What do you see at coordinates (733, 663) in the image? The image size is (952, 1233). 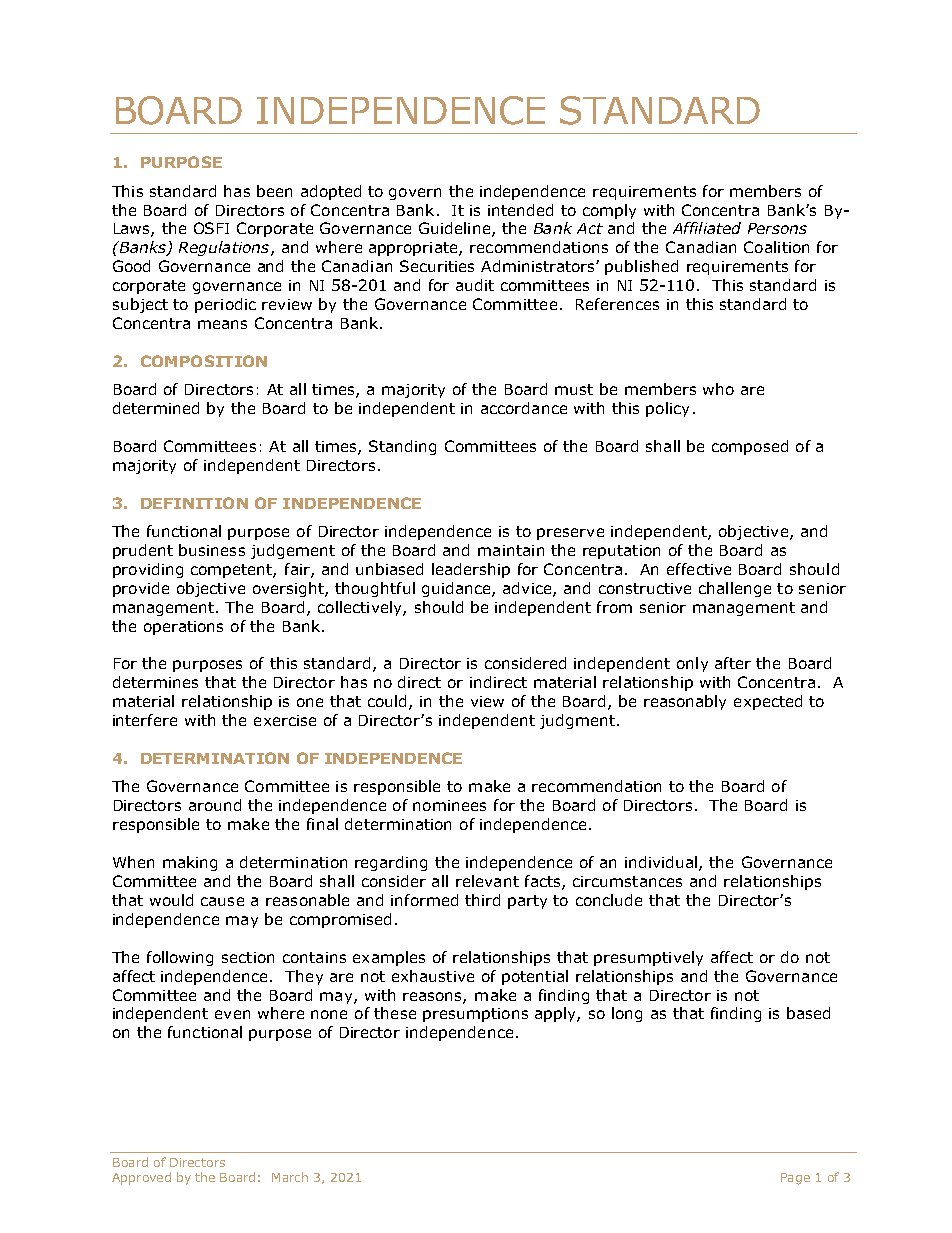 I see `after` at bounding box center [733, 663].
